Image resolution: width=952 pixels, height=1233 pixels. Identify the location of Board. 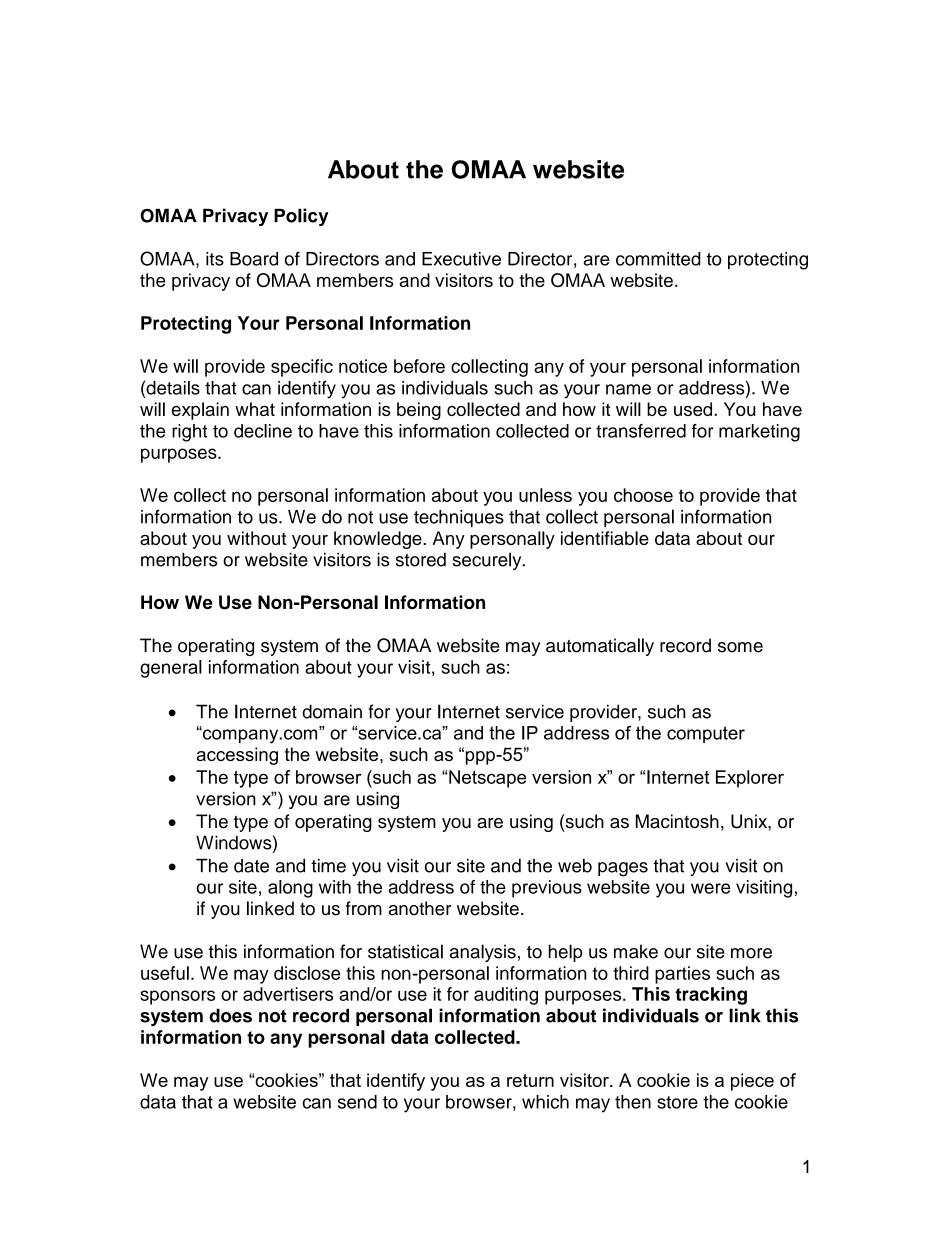
(254, 259).
